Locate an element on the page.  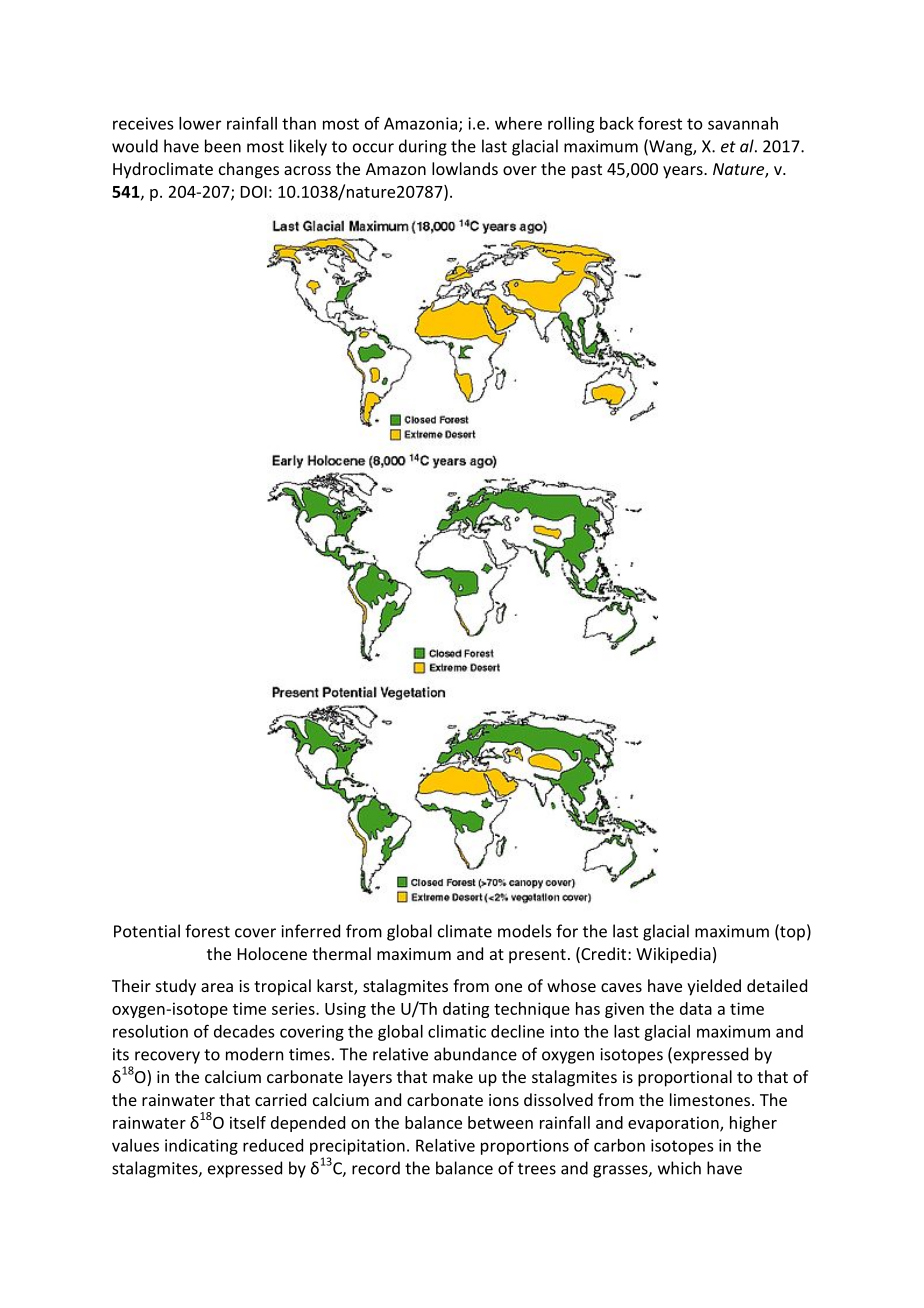
DOI is located at coordinates (254, 192).
